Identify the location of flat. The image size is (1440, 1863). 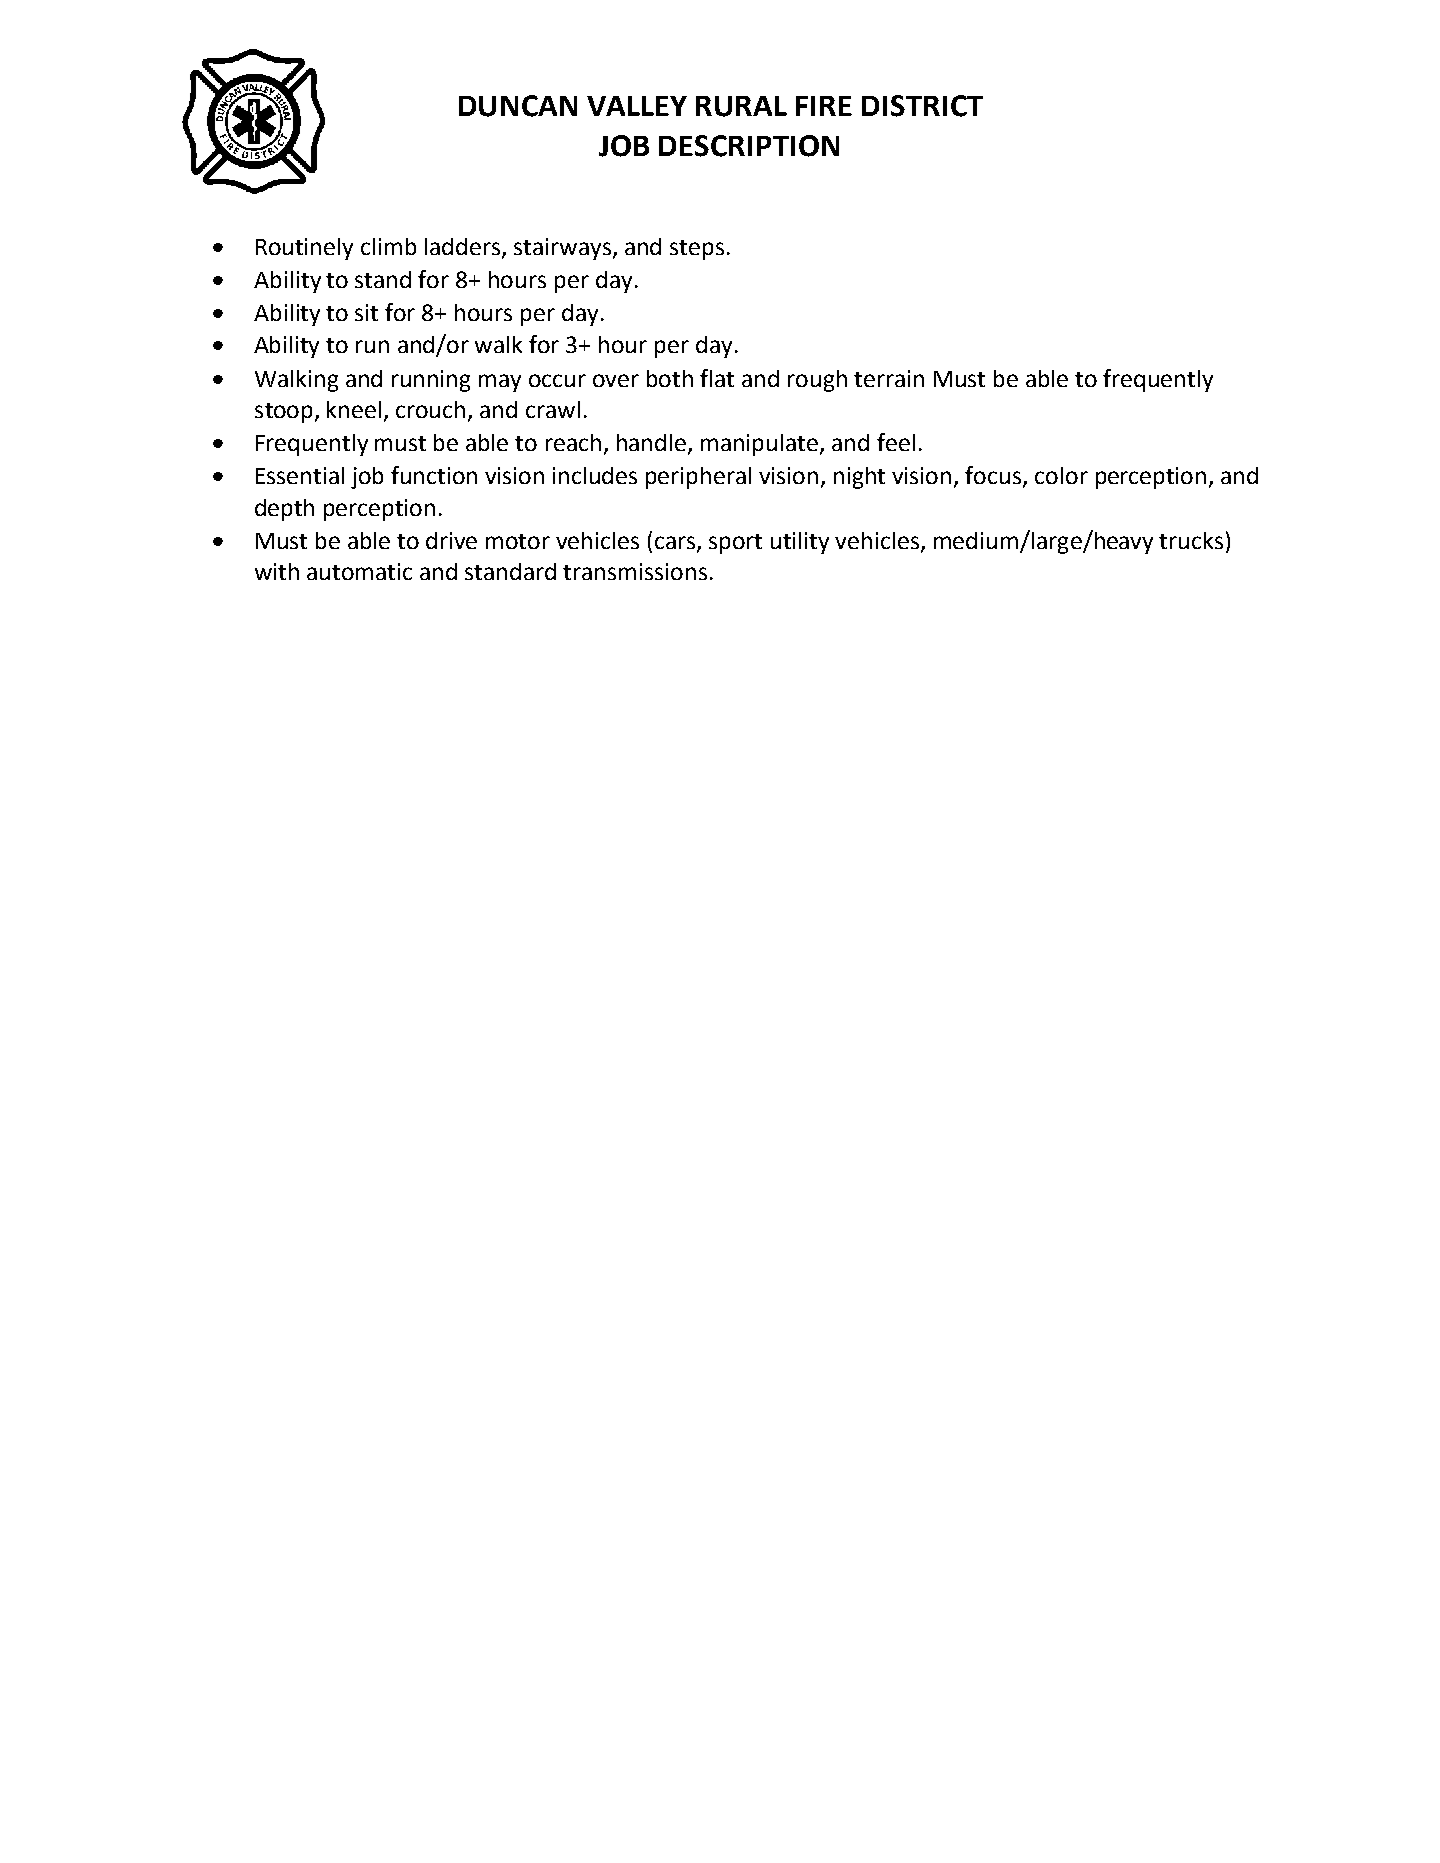
(717, 378).
